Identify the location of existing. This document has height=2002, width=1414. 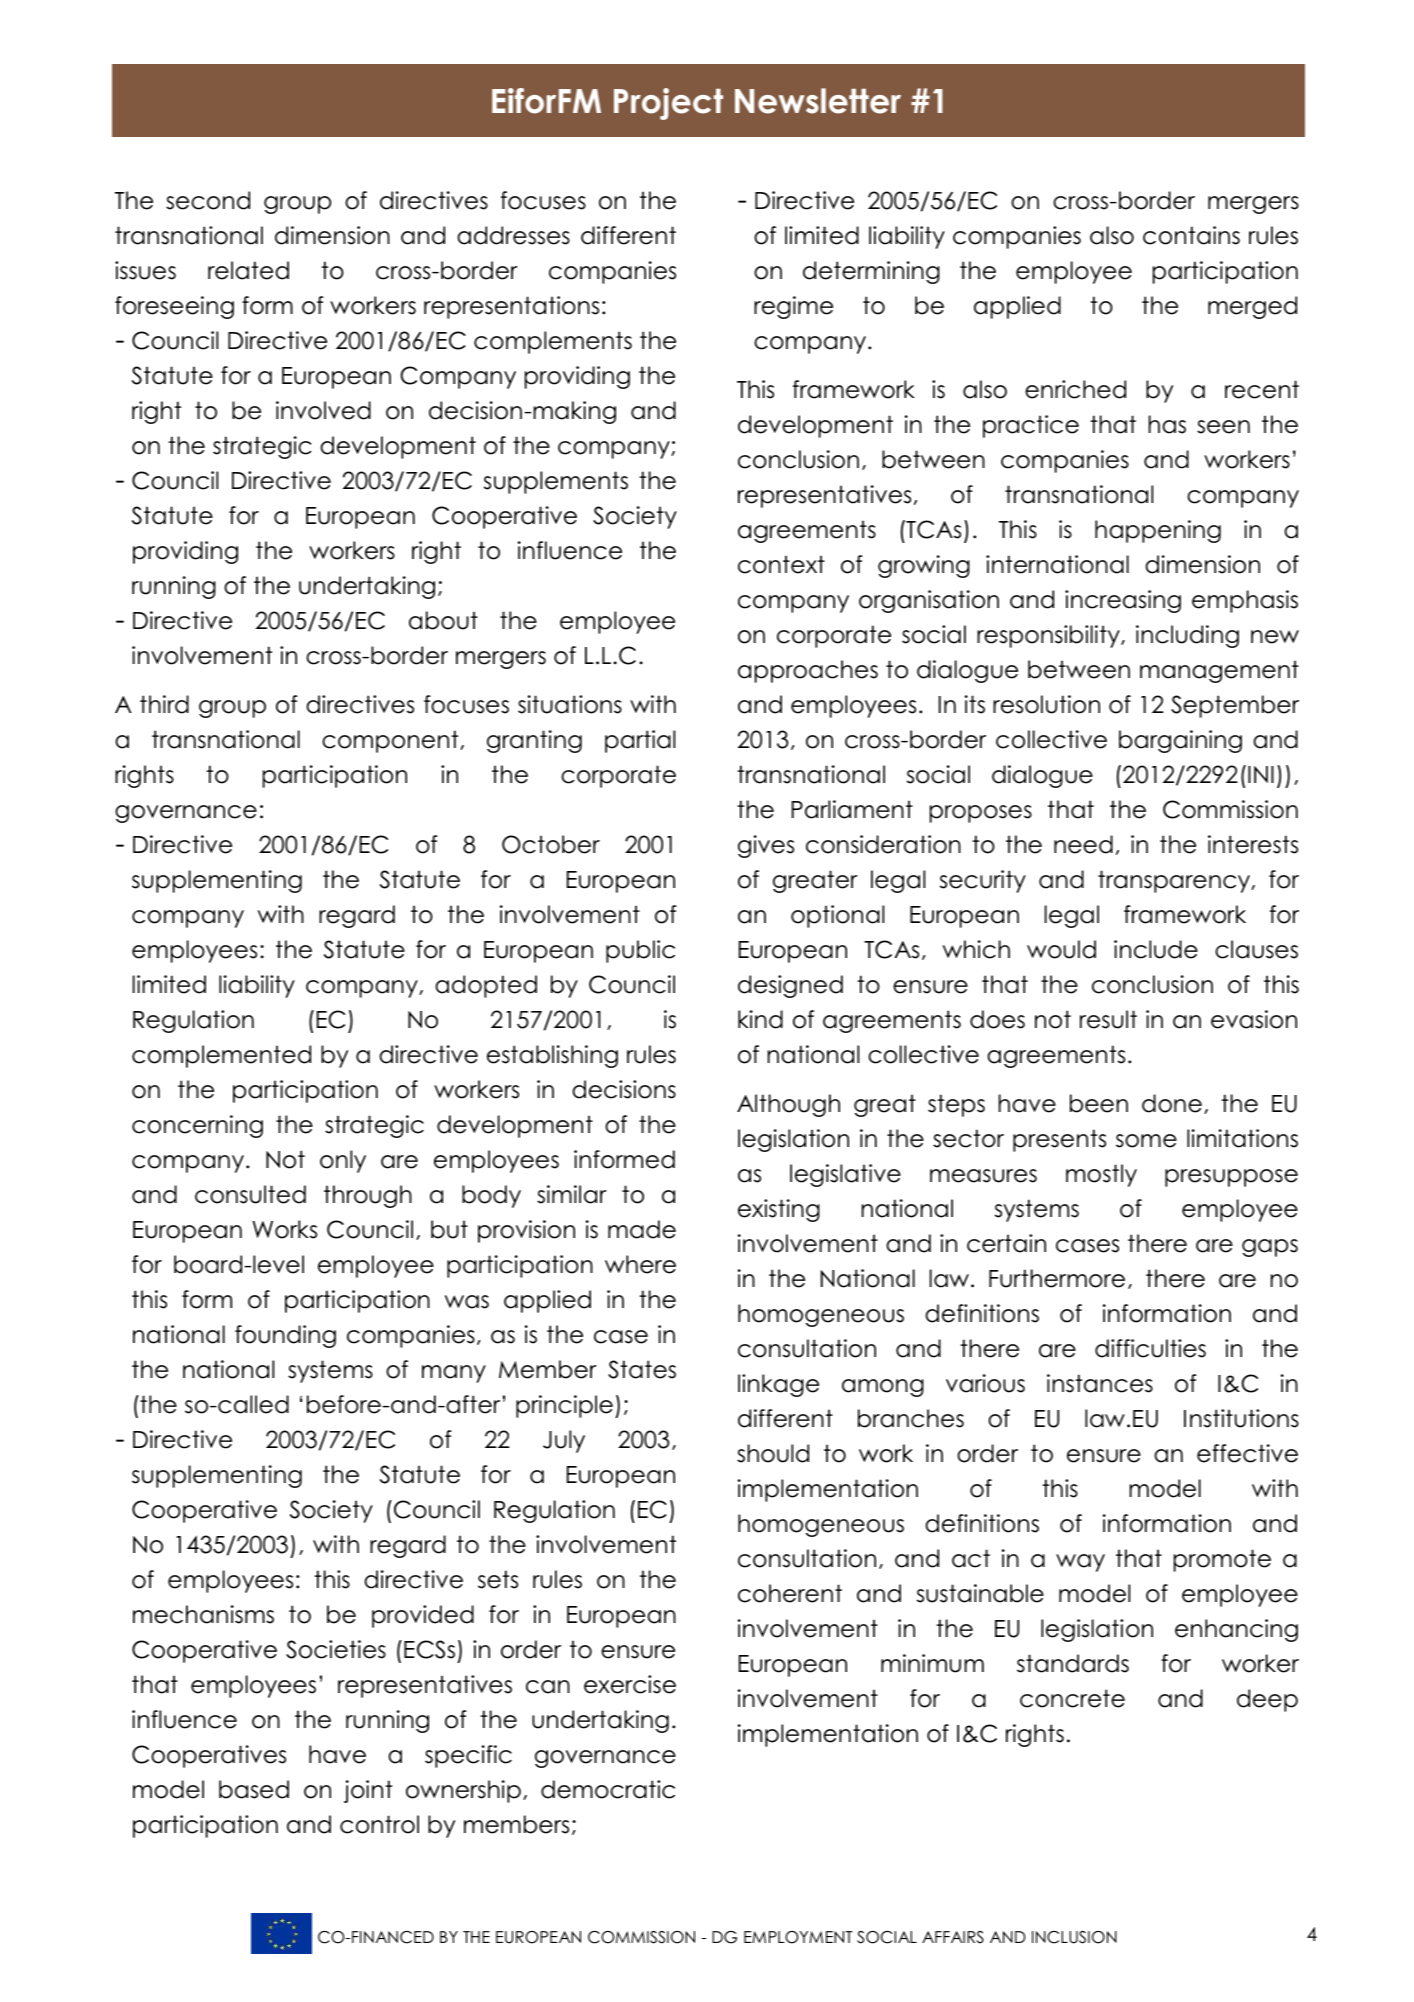
(779, 1210).
